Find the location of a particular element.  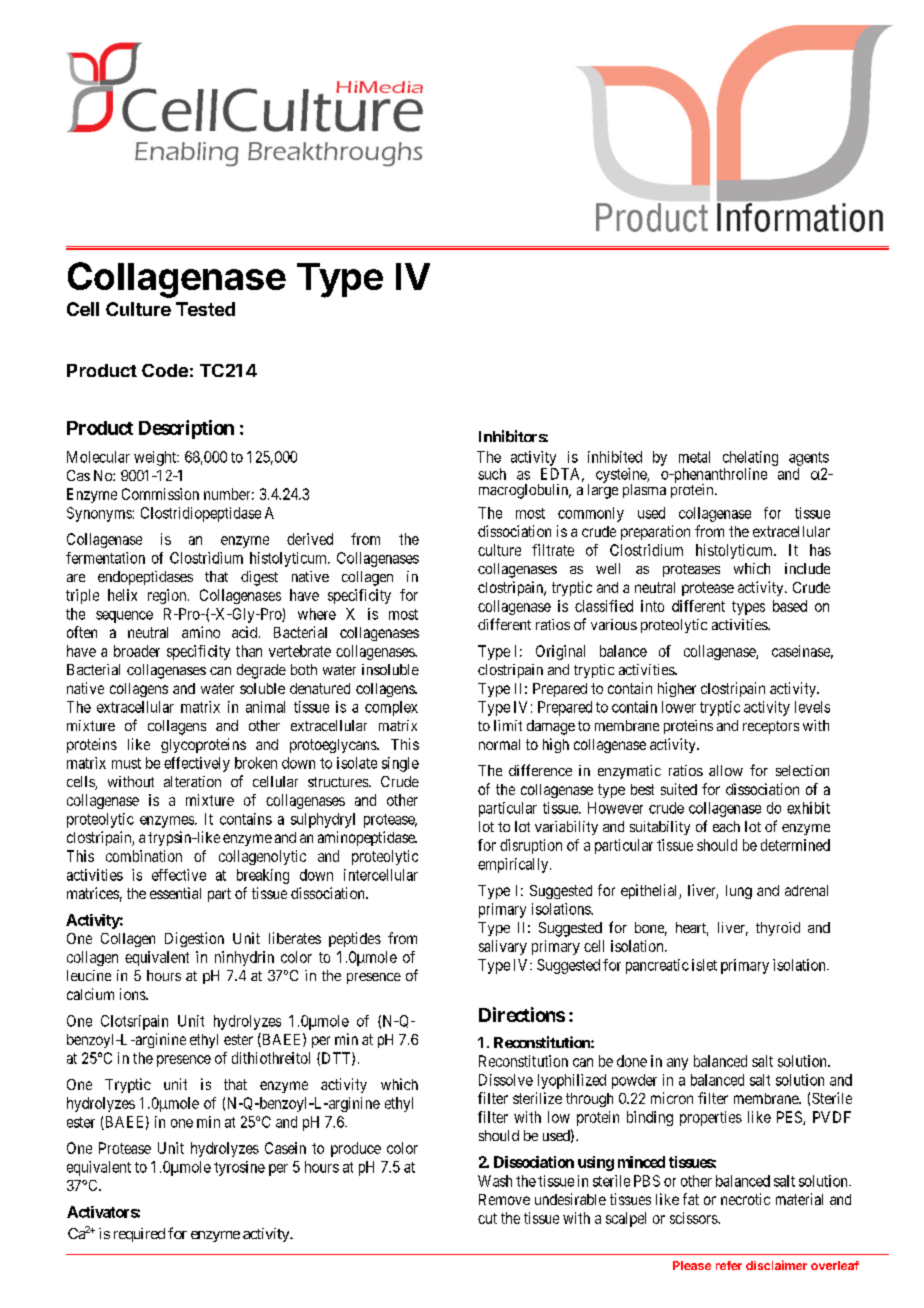

essential is located at coordinates (175, 893).
